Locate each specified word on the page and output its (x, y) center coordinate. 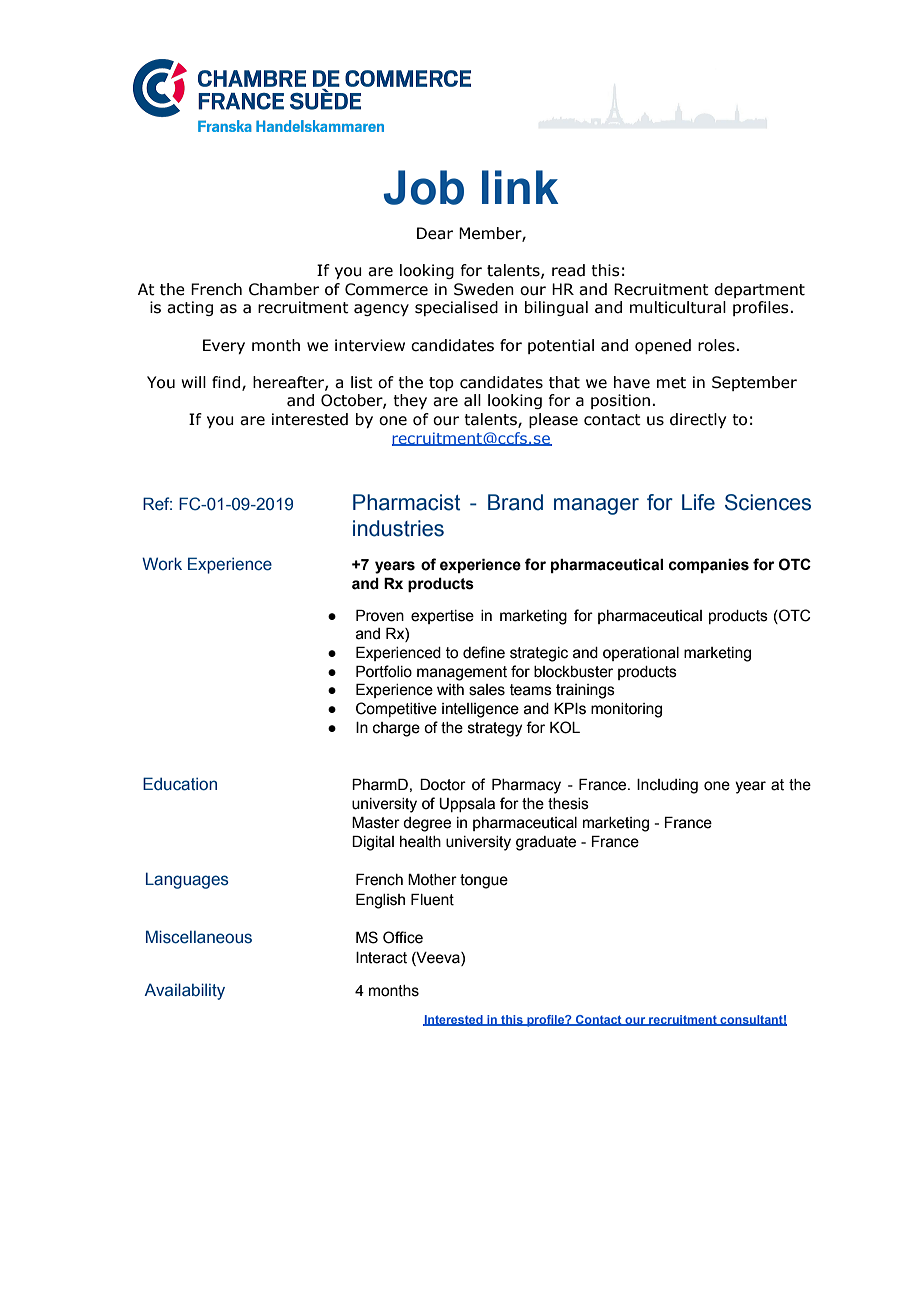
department (759, 290)
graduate (546, 843)
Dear (435, 233)
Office (403, 937)
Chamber (284, 289)
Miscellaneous (199, 937)
